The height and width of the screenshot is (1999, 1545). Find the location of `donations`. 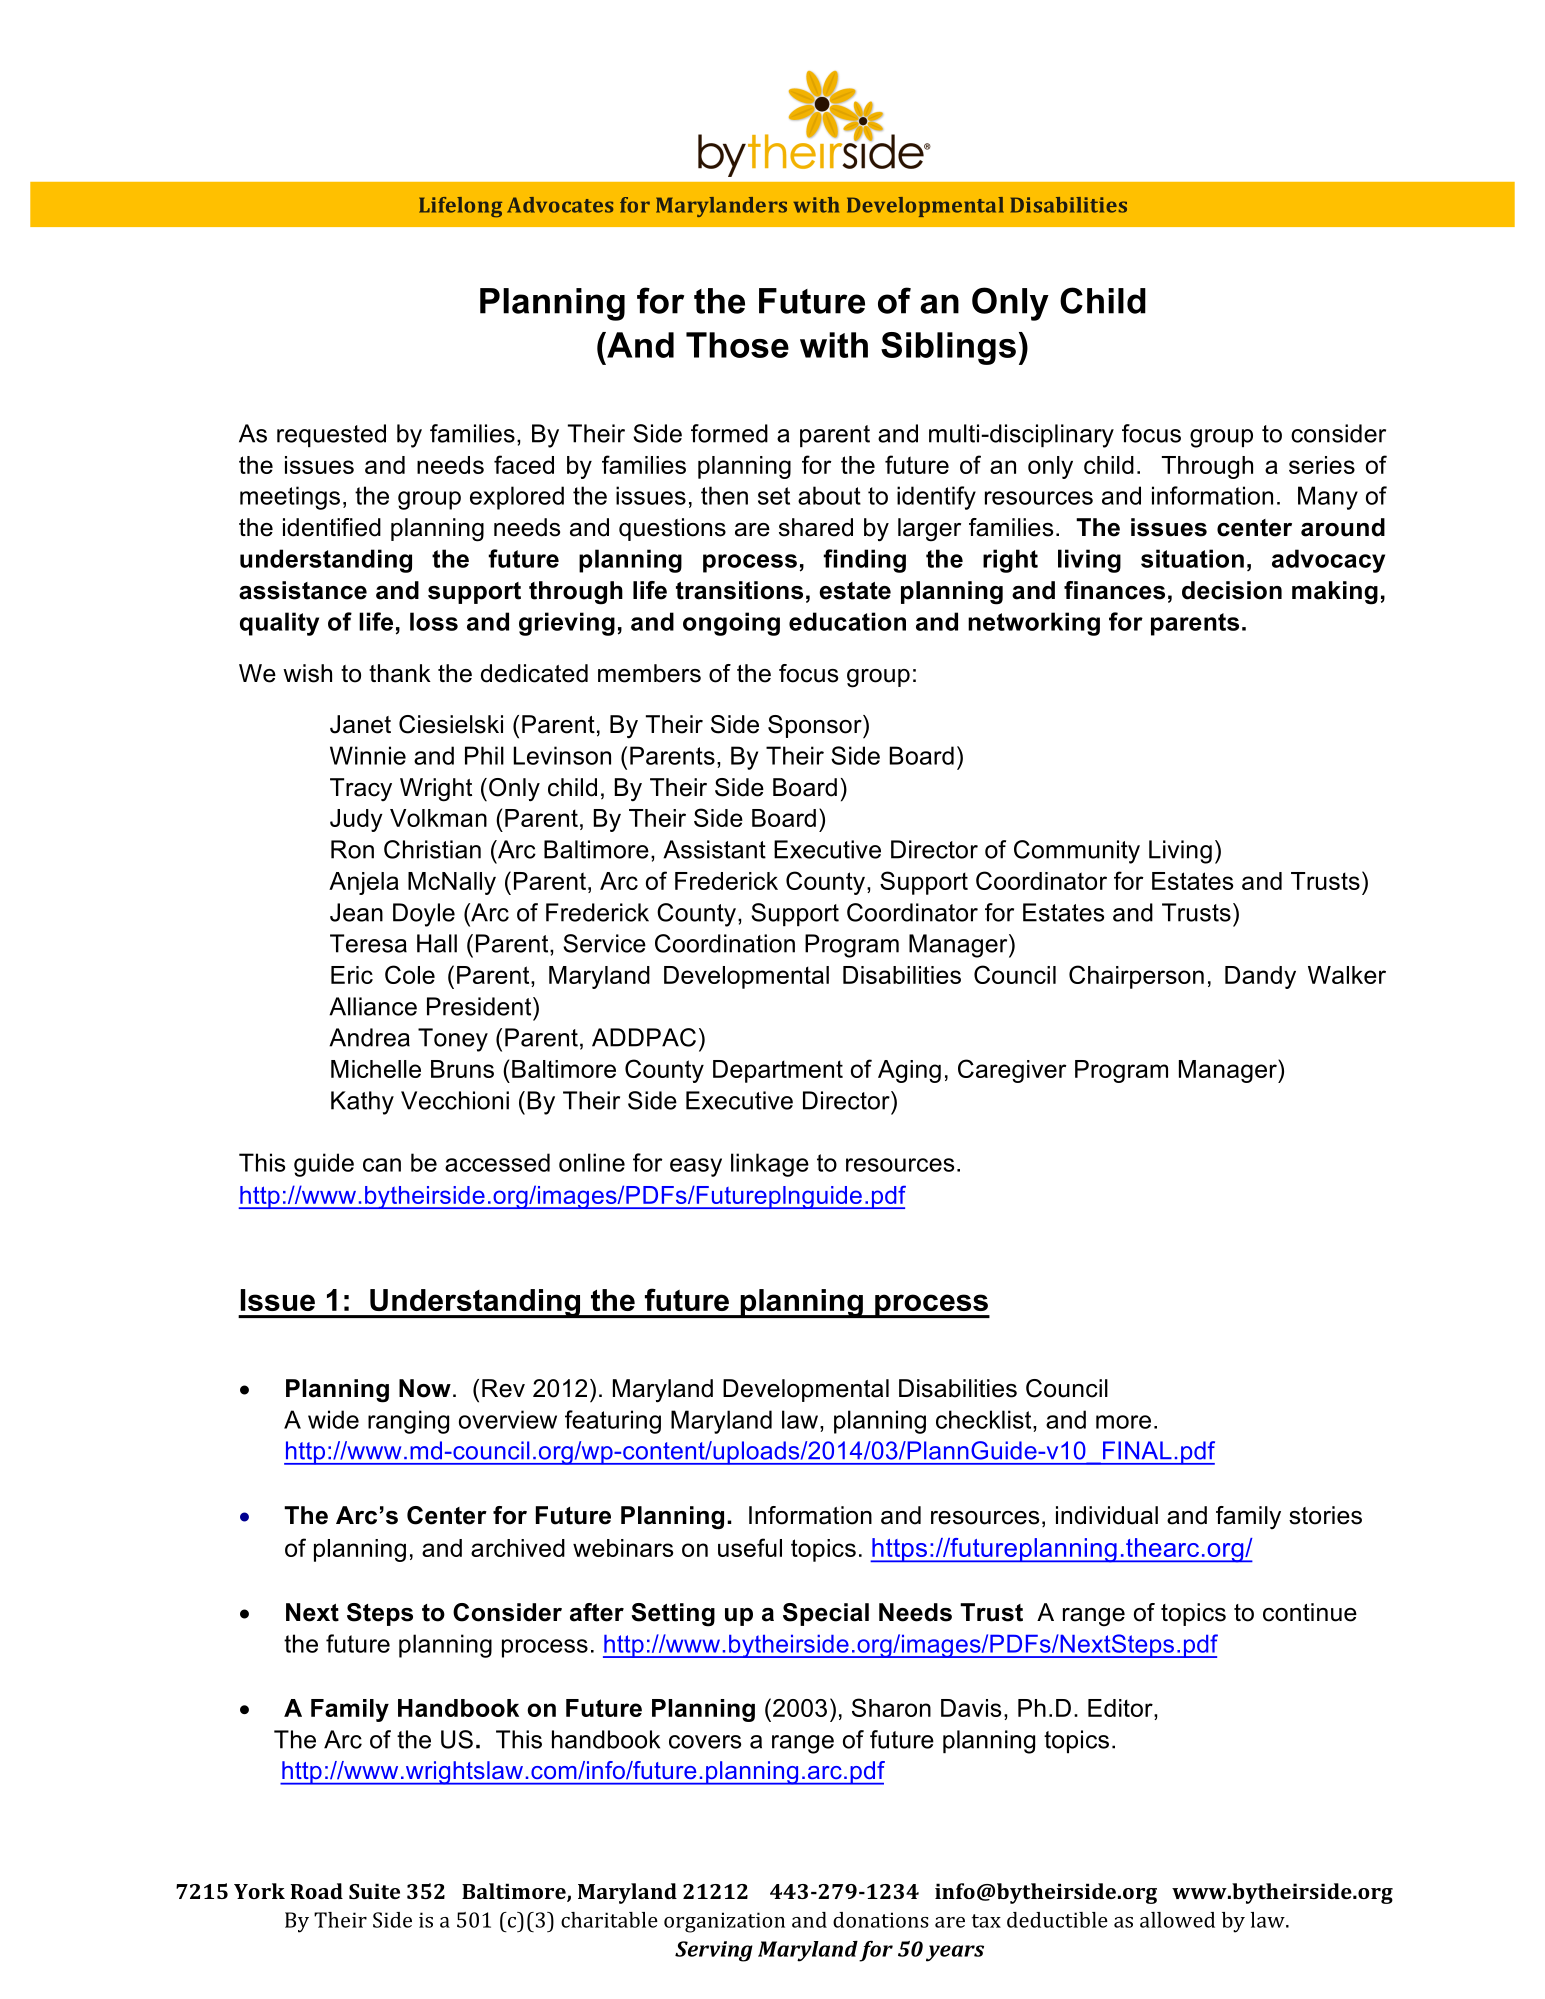

donations is located at coordinates (881, 1920).
